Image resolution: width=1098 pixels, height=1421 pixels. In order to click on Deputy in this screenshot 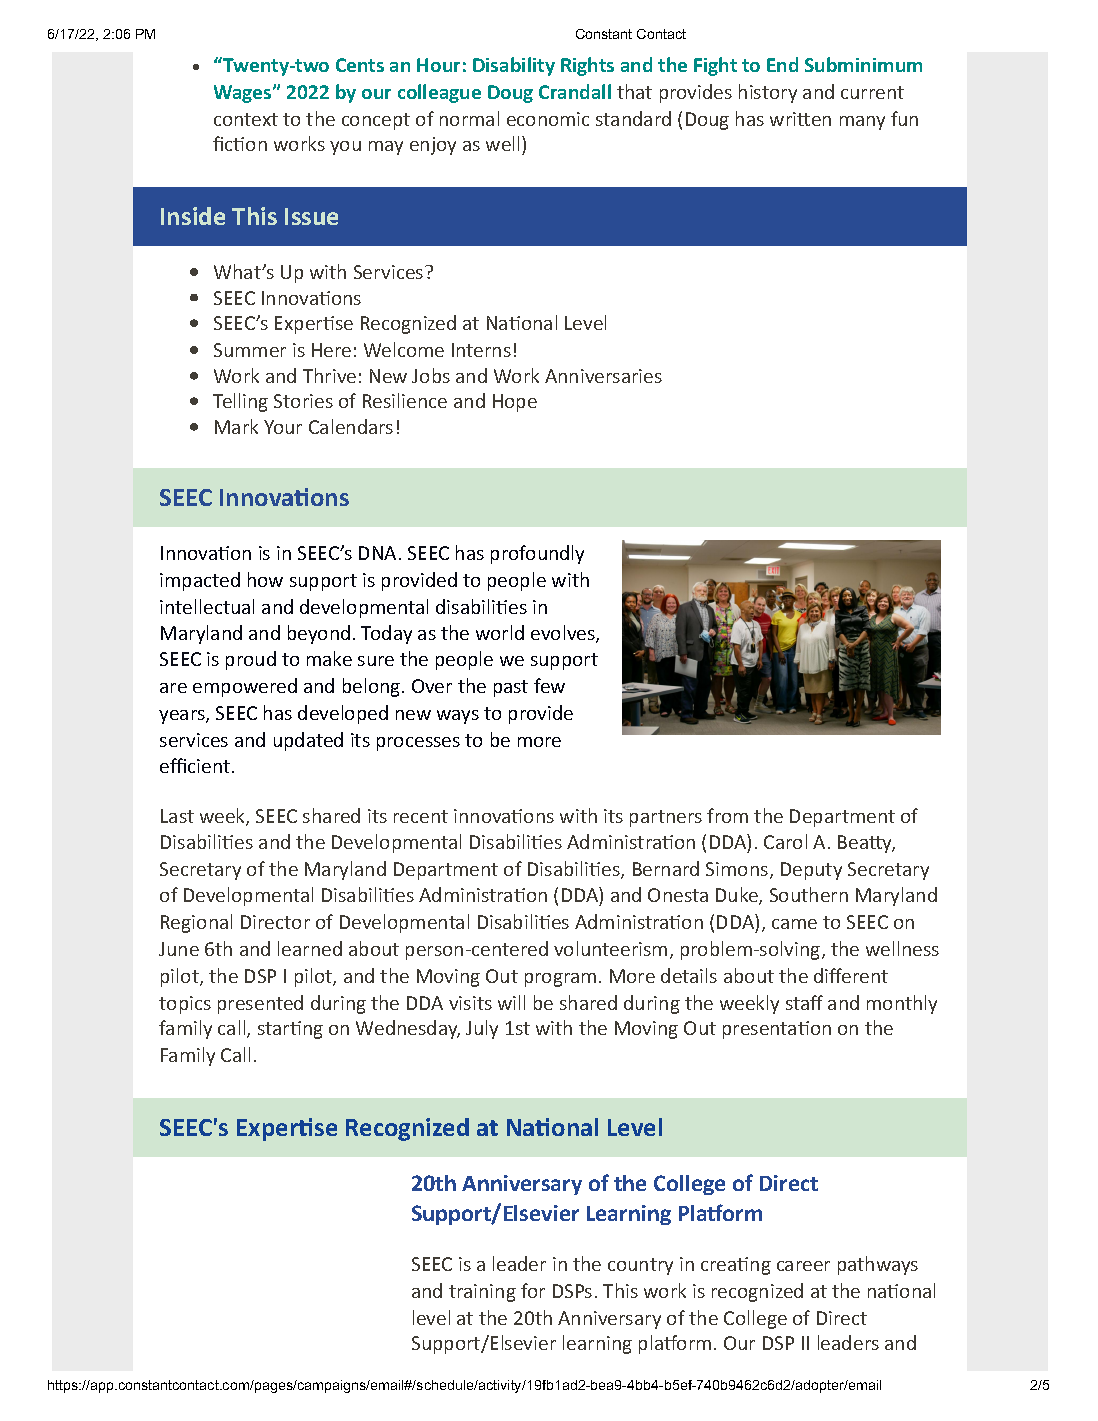, I will do `click(811, 871)`.
